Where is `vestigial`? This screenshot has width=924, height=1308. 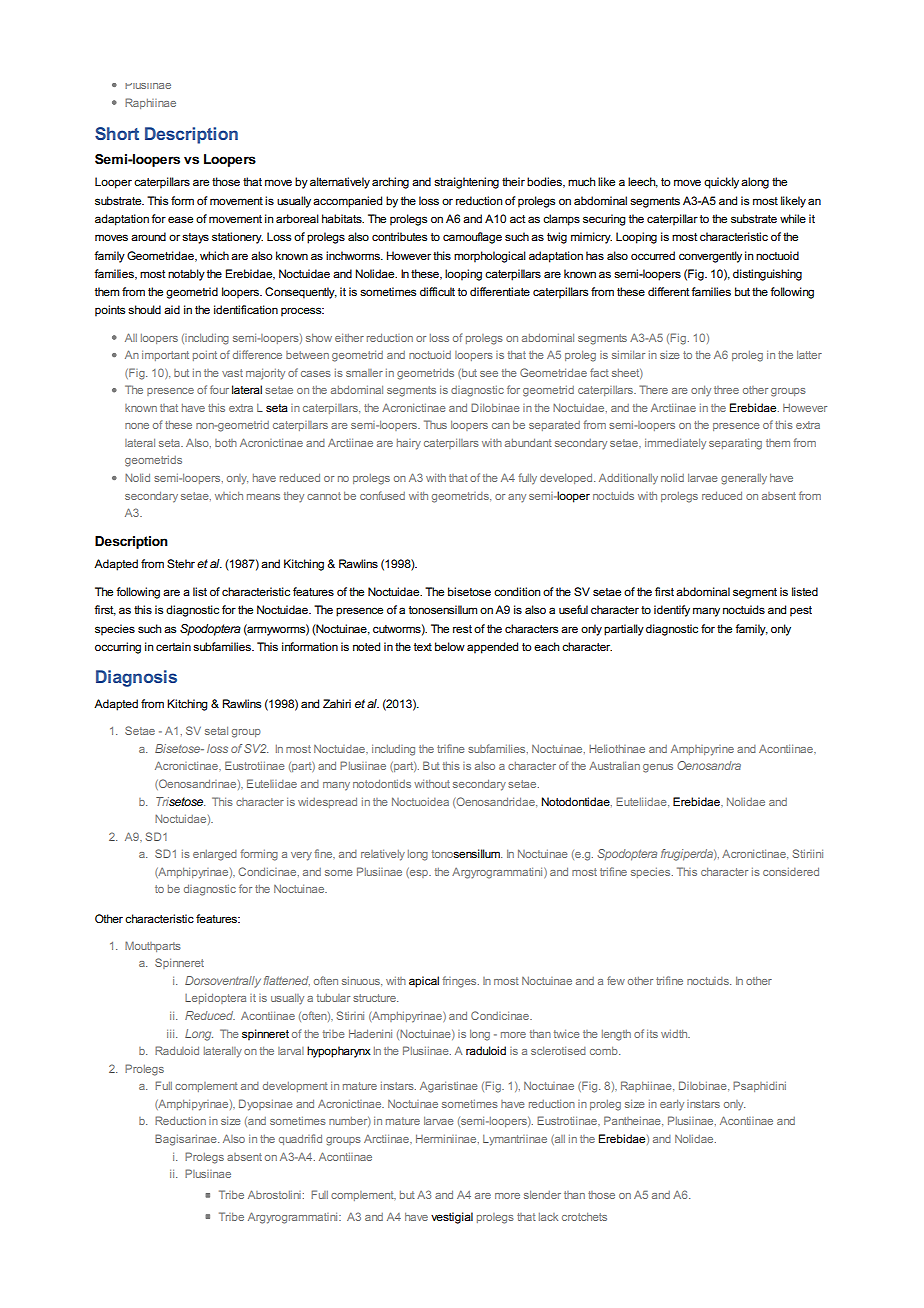
vestigial is located at coordinates (452, 1218).
